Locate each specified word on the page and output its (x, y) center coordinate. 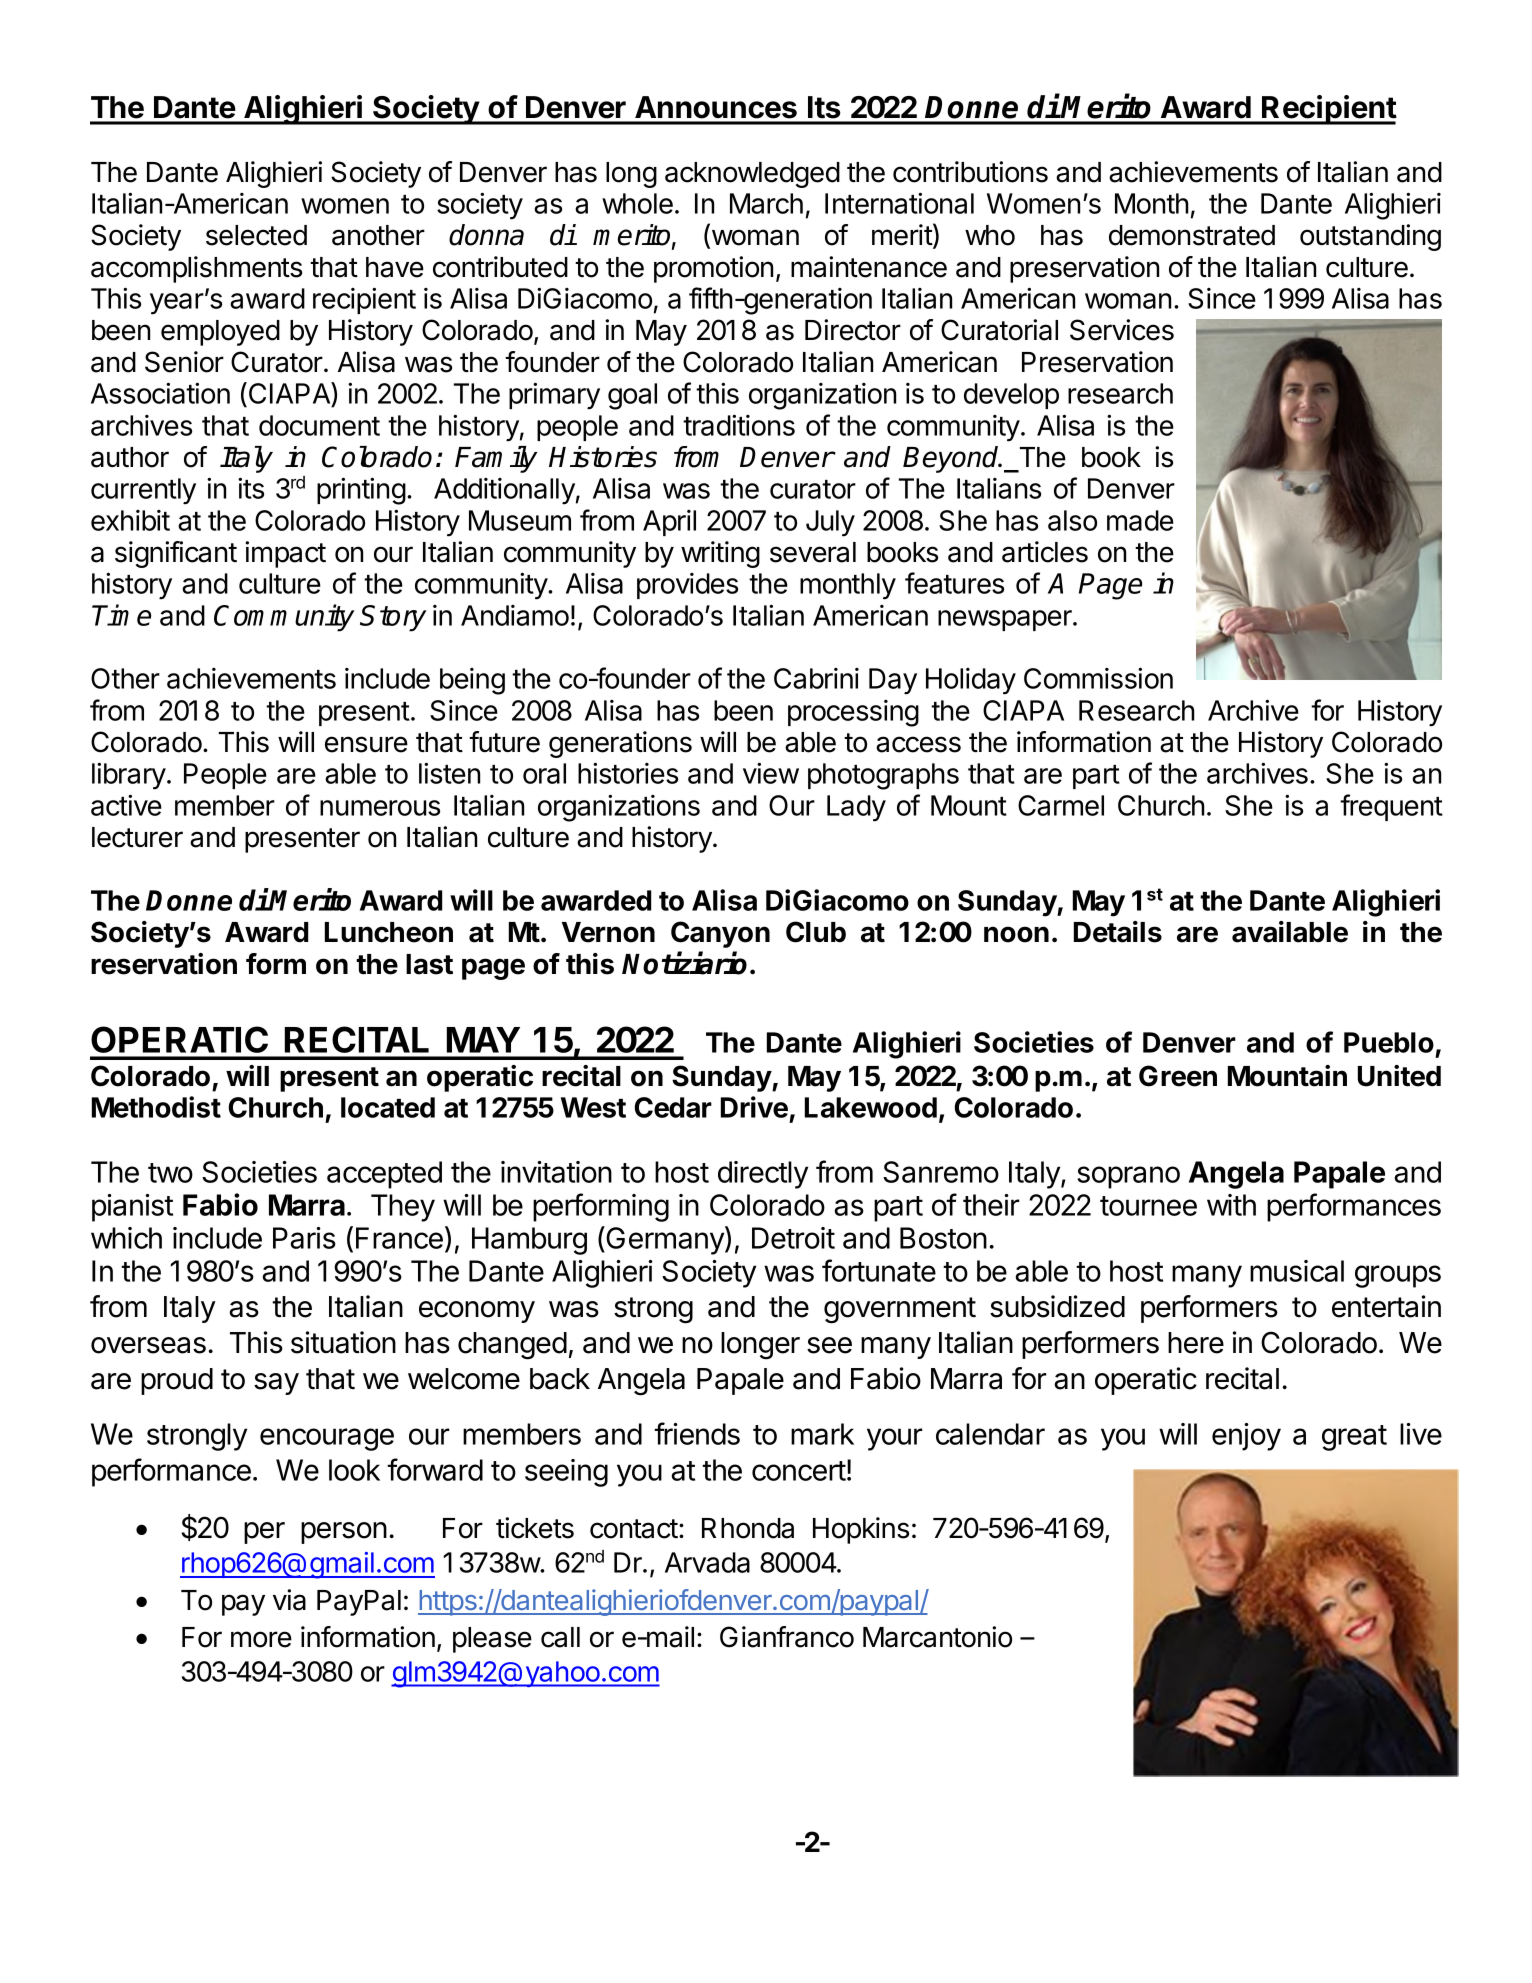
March (766, 203)
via (289, 1600)
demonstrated (1192, 235)
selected (256, 235)
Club (816, 932)
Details (1118, 932)
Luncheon (389, 932)
